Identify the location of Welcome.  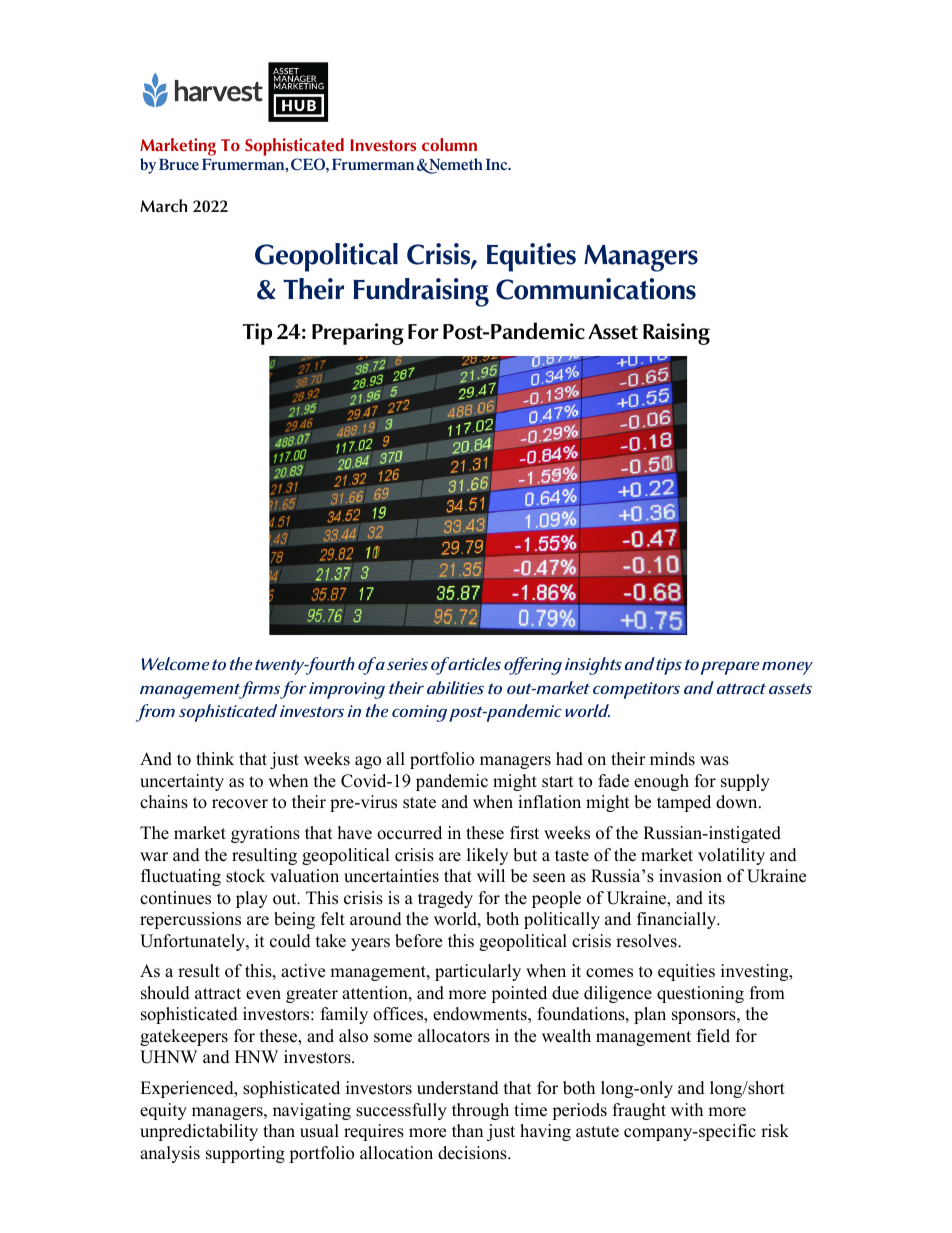
(175, 663).
